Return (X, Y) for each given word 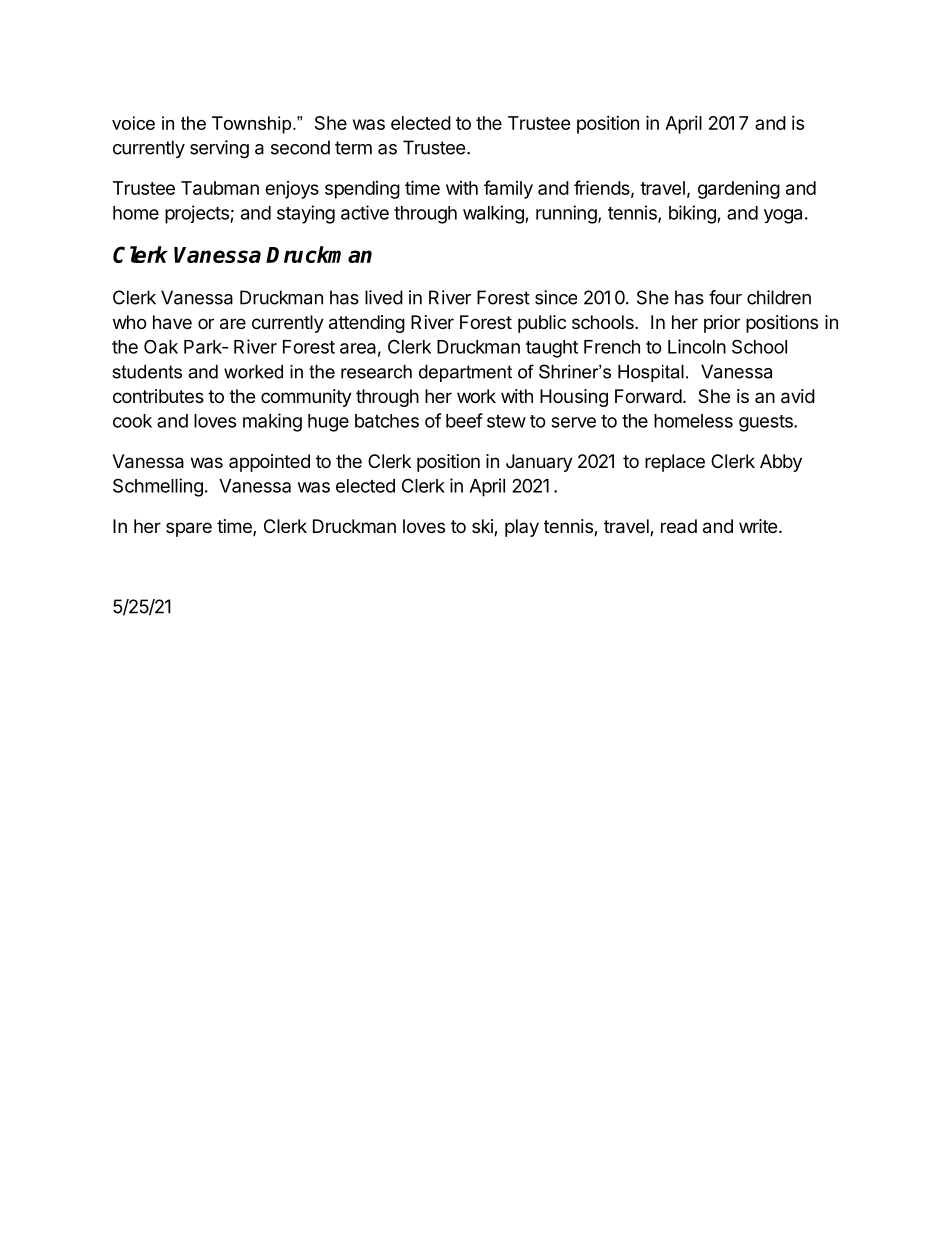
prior (722, 324)
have (172, 322)
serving (219, 149)
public (542, 324)
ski (483, 527)
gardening (739, 190)
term (353, 148)
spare (189, 529)
